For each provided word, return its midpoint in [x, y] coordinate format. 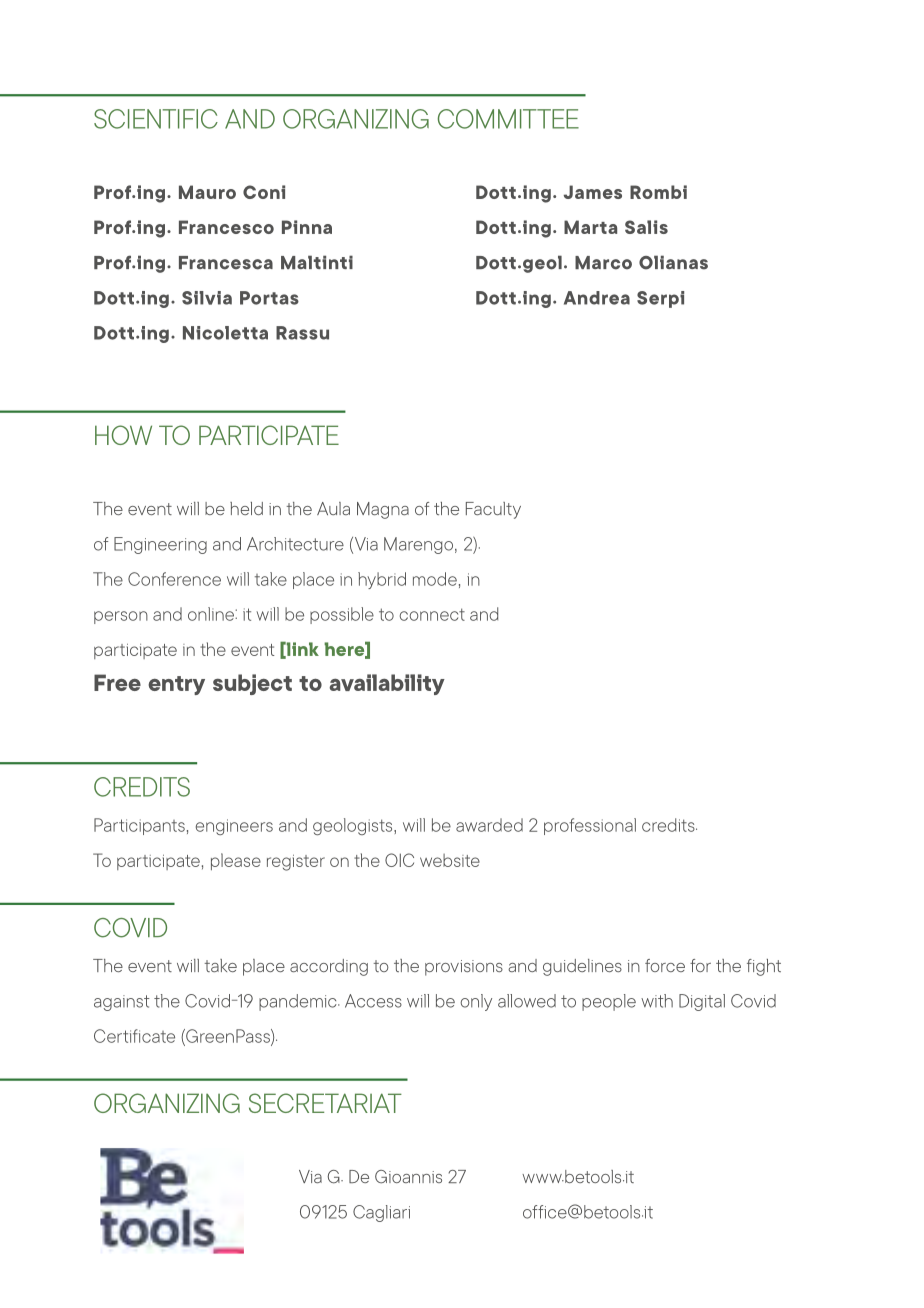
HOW [123, 435]
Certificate [134, 1036]
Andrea [597, 298]
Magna [383, 510]
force [665, 965]
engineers [234, 827]
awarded [489, 825]
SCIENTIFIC [156, 119]
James [593, 192]
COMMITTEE [508, 119]
